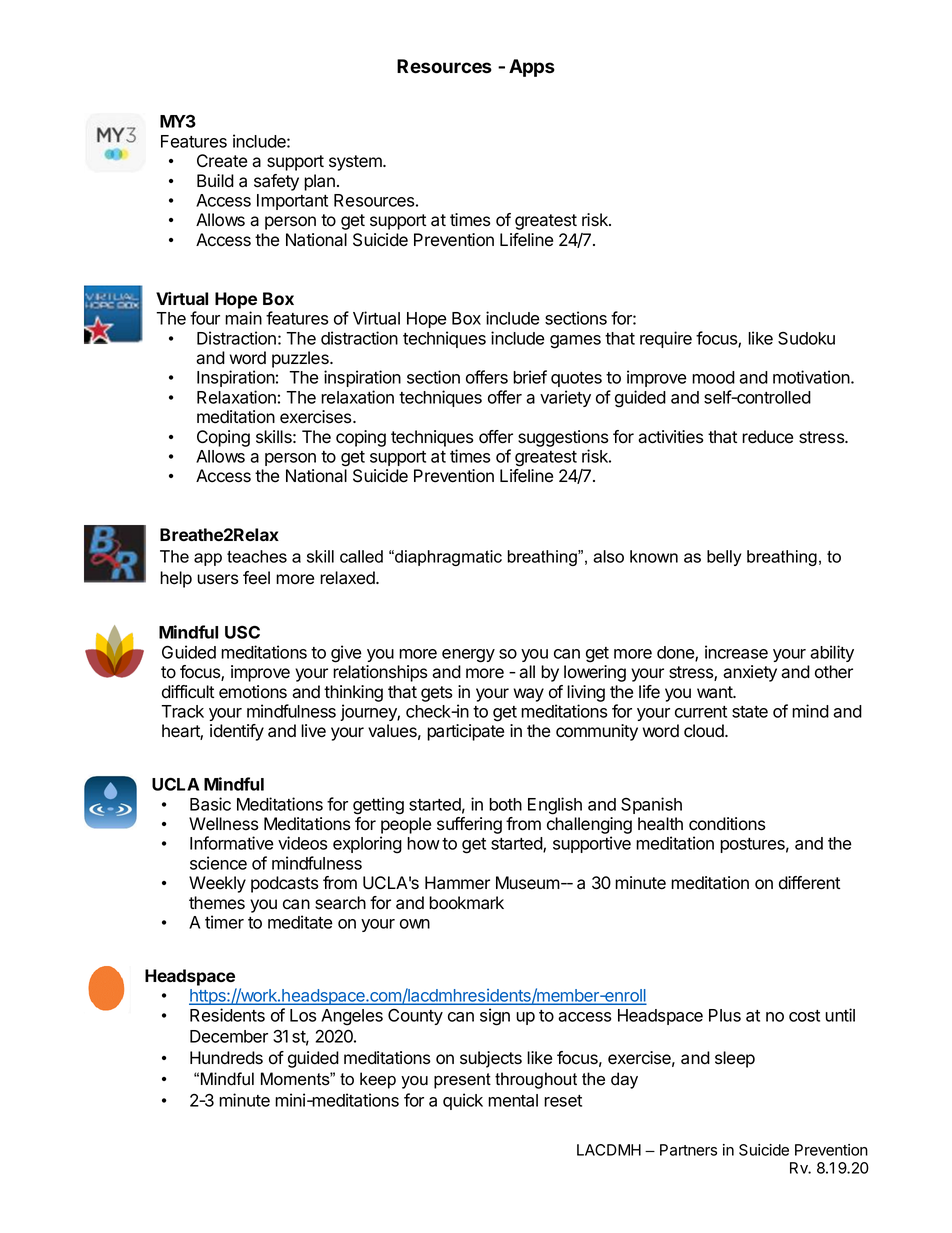 The width and height of the screenshot is (952, 1233). Describe the element at coordinates (809, 883) in the screenshot. I see `different` at that location.
